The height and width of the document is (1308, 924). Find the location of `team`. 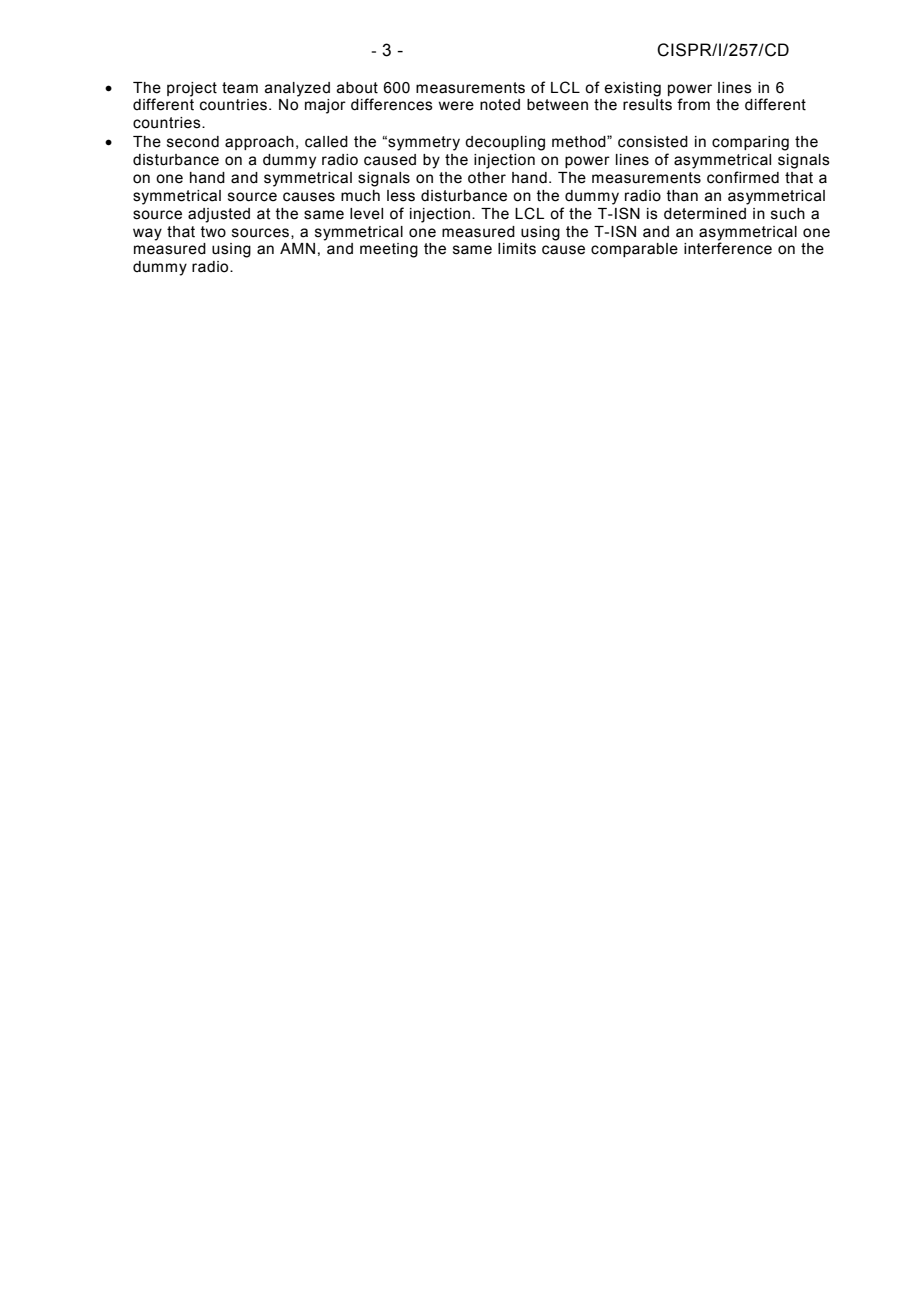

team is located at coordinates (240, 88).
